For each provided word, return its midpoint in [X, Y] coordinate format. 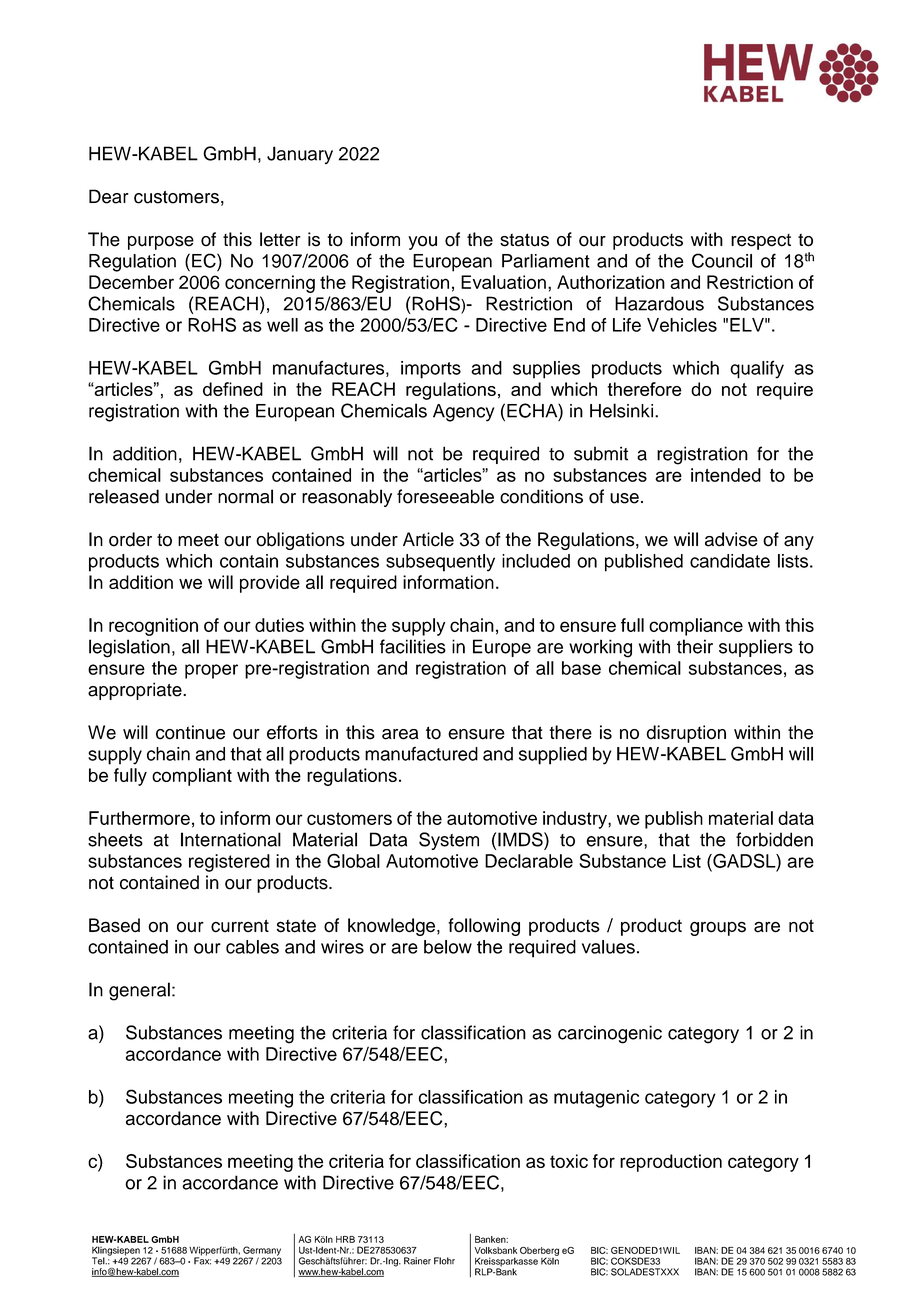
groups [718, 928]
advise [731, 539]
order [130, 539]
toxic [569, 1161]
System [449, 841]
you [422, 243]
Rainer [417, 1261]
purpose [161, 243]
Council [722, 260]
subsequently [440, 563]
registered [229, 863]
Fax [202, 1260]
